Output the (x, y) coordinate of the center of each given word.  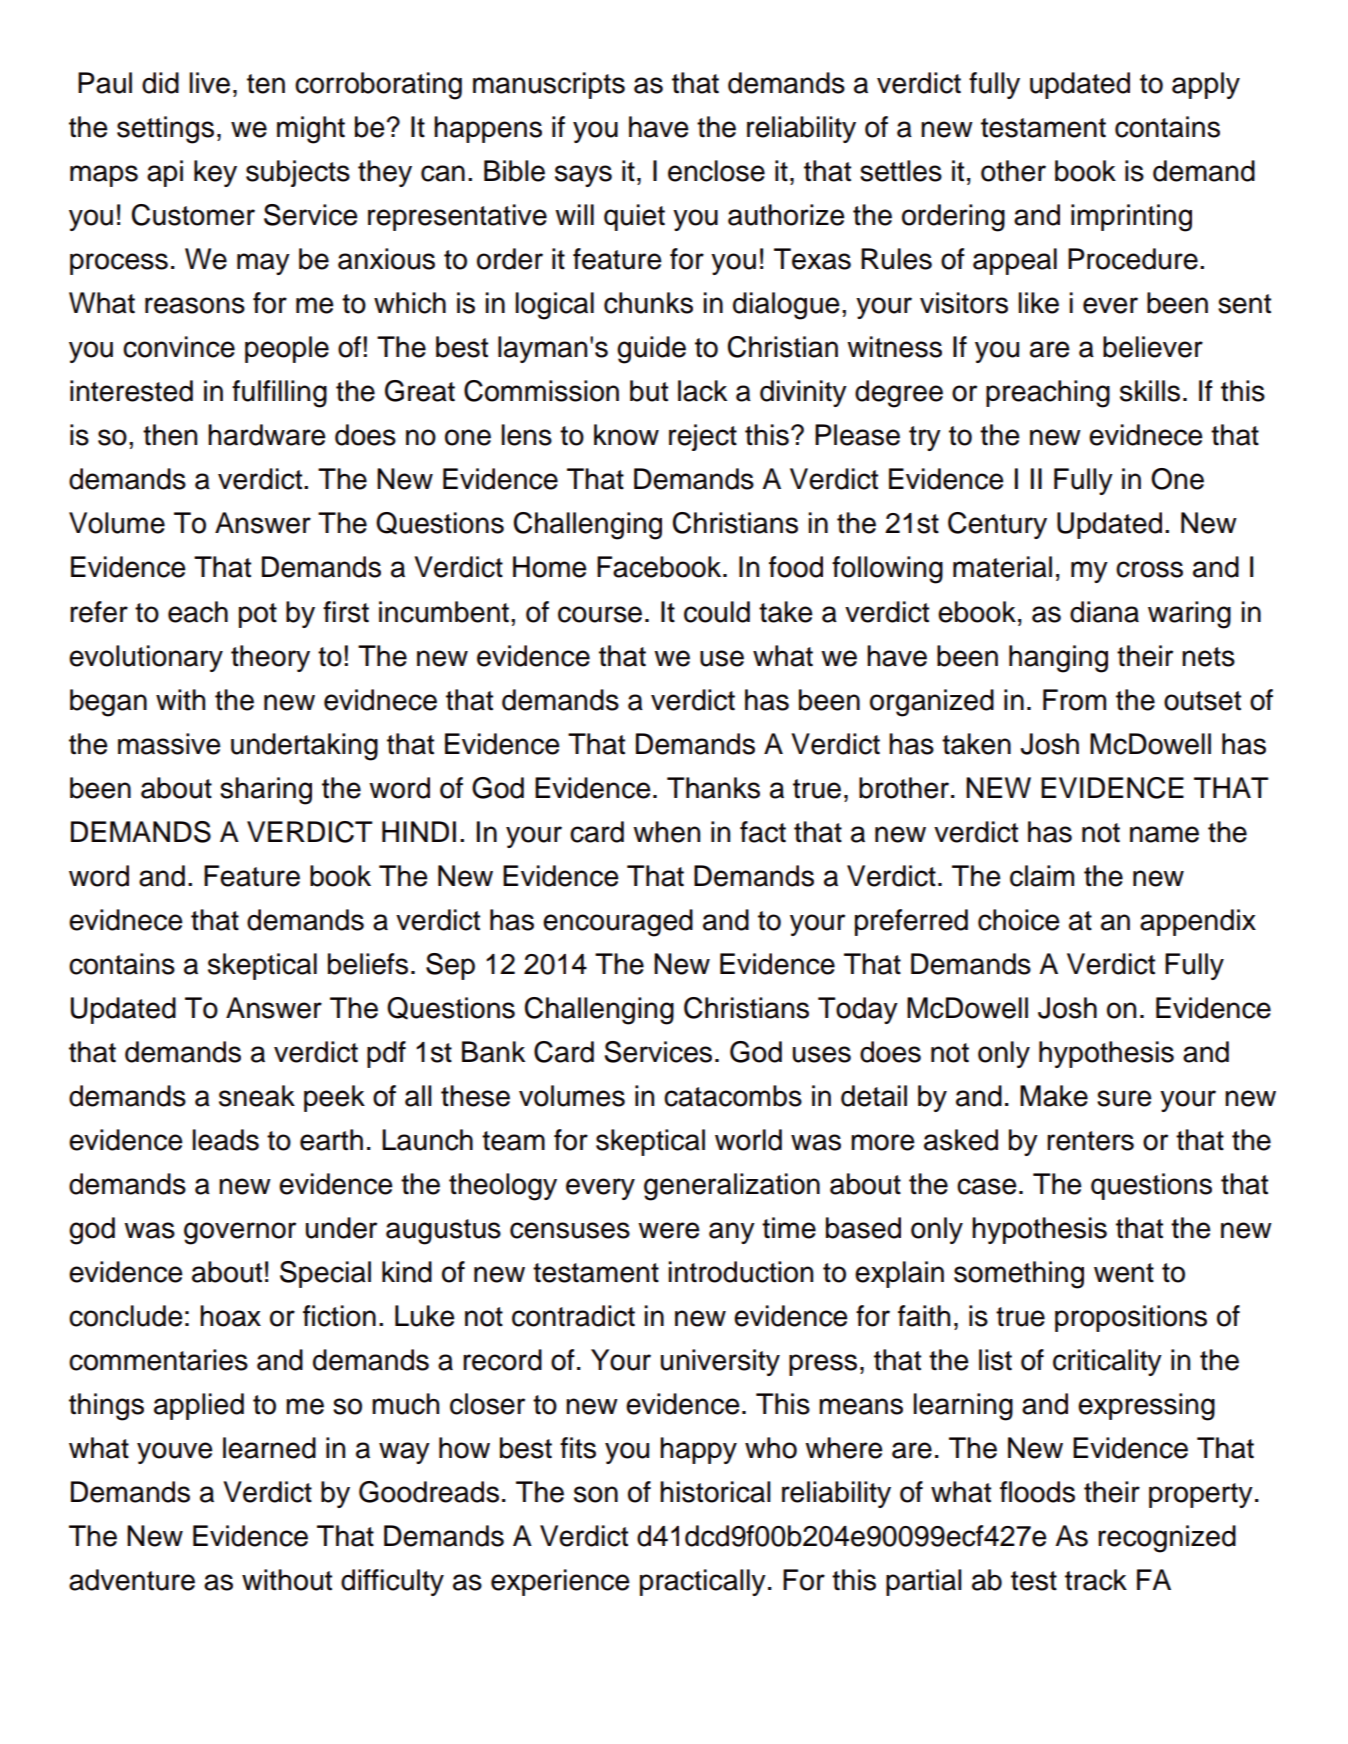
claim (1042, 876)
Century (997, 525)
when (666, 832)
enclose (716, 171)
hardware (267, 435)
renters (1090, 1141)
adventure (132, 1580)
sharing (266, 791)
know (626, 435)
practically (703, 1582)
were (669, 1230)
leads (226, 1140)
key (215, 173)
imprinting (1131, 218)
